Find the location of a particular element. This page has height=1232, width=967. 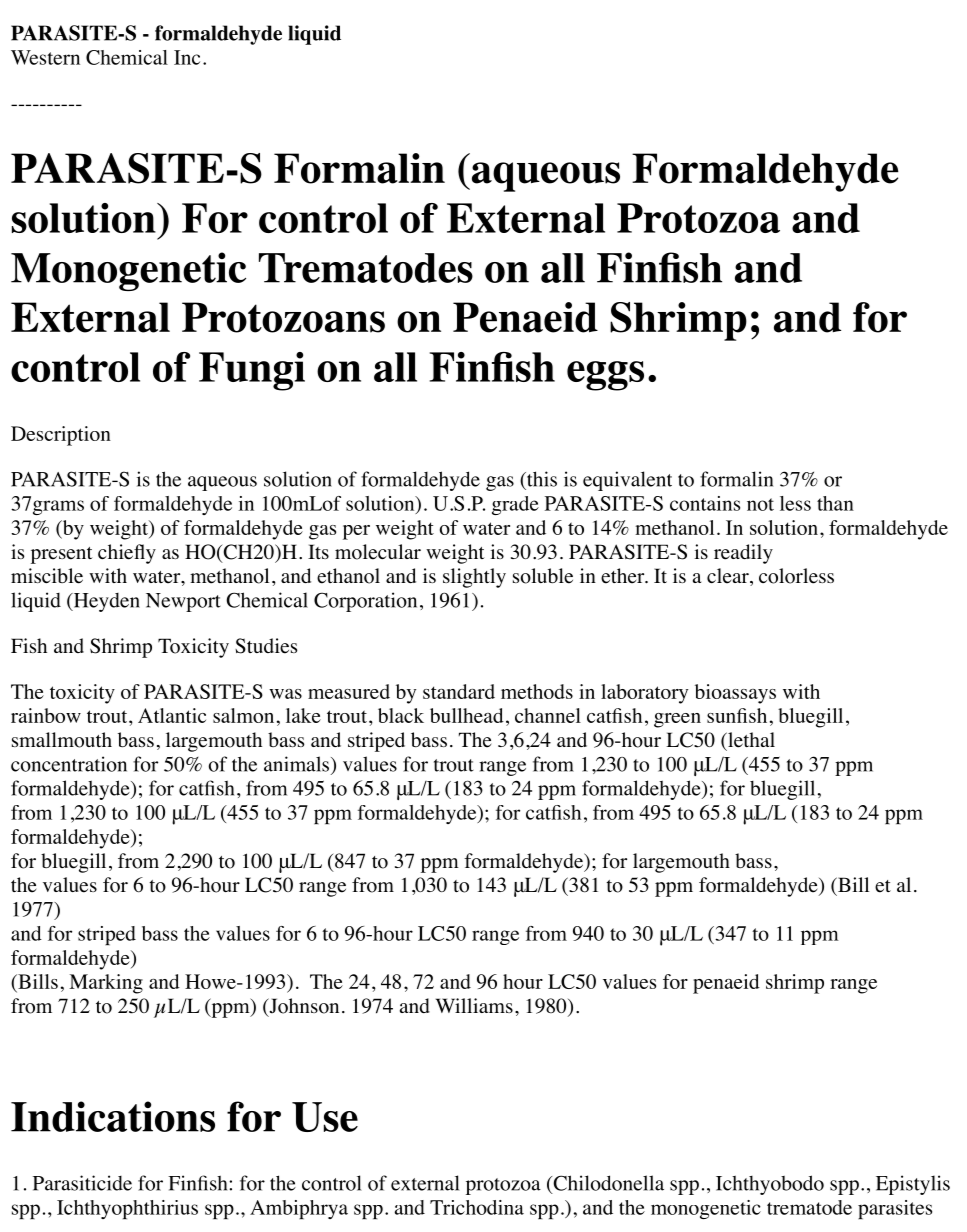

Corporation is located at coordinates (365, 602).
